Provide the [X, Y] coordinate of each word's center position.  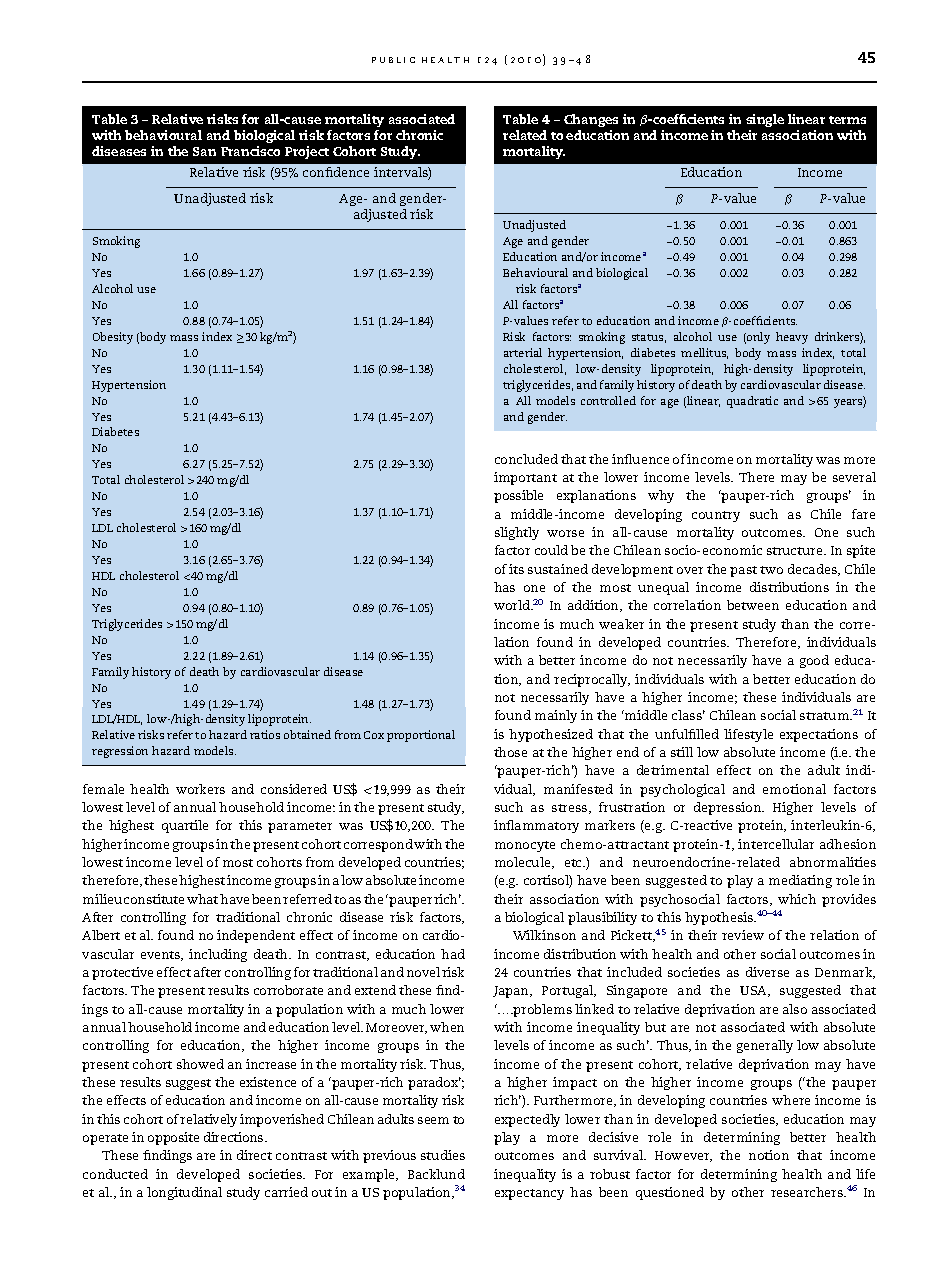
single [765, 120]
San [204, 151]
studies [443, 1155]
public [393, 60]
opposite [173, 1138]
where [791, 1100]
